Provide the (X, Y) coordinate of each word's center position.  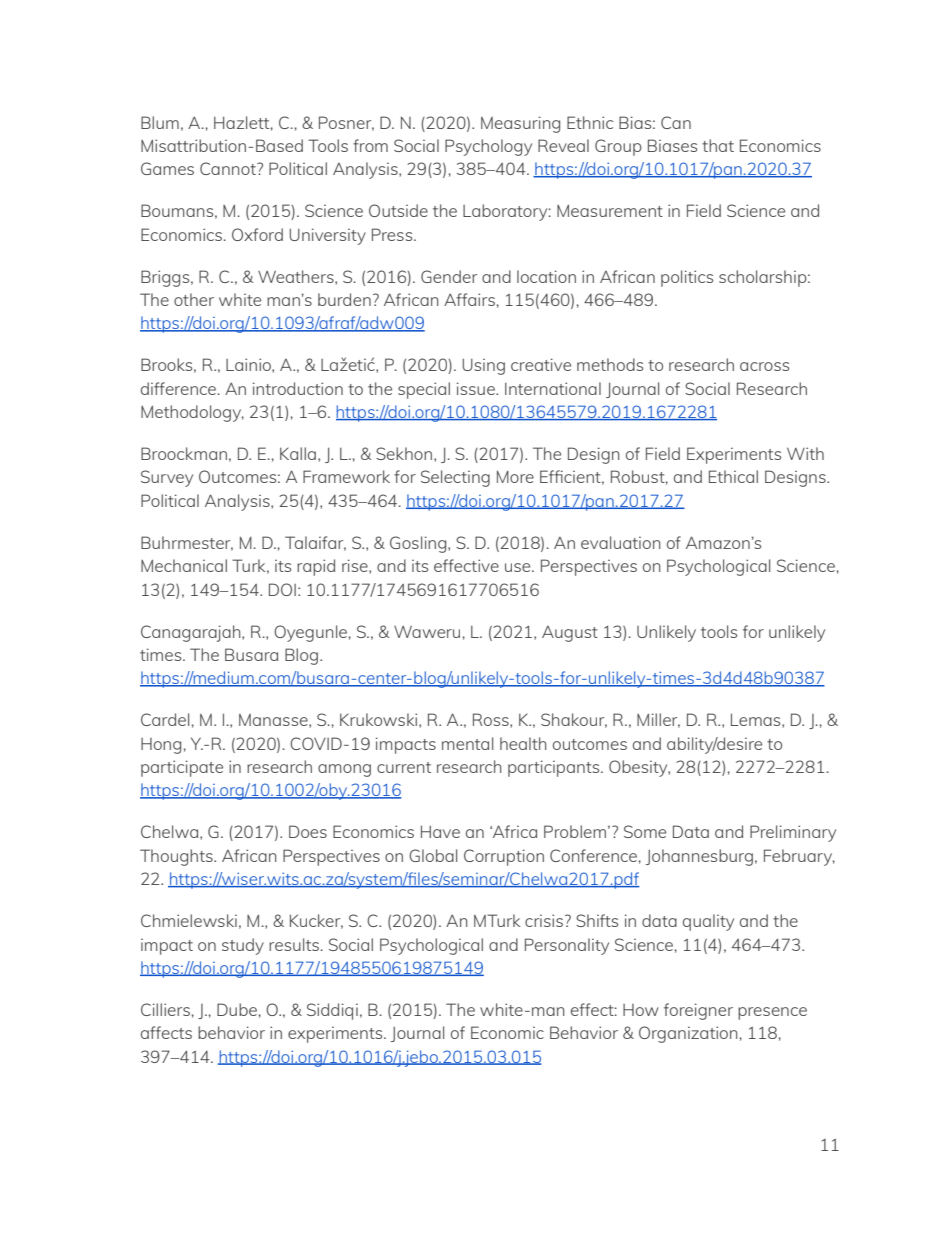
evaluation (621, 542)
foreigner (698, 1011)
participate (182, 768)
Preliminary (793, 833)
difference (180, 388)
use (519, 567)
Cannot (229, 168)
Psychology (488, 147)
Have (440, 831)
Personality (567, 946)
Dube (237, 1009)
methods (610, 364)
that (718, 145)
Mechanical (184, 565)
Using (483, 367)
